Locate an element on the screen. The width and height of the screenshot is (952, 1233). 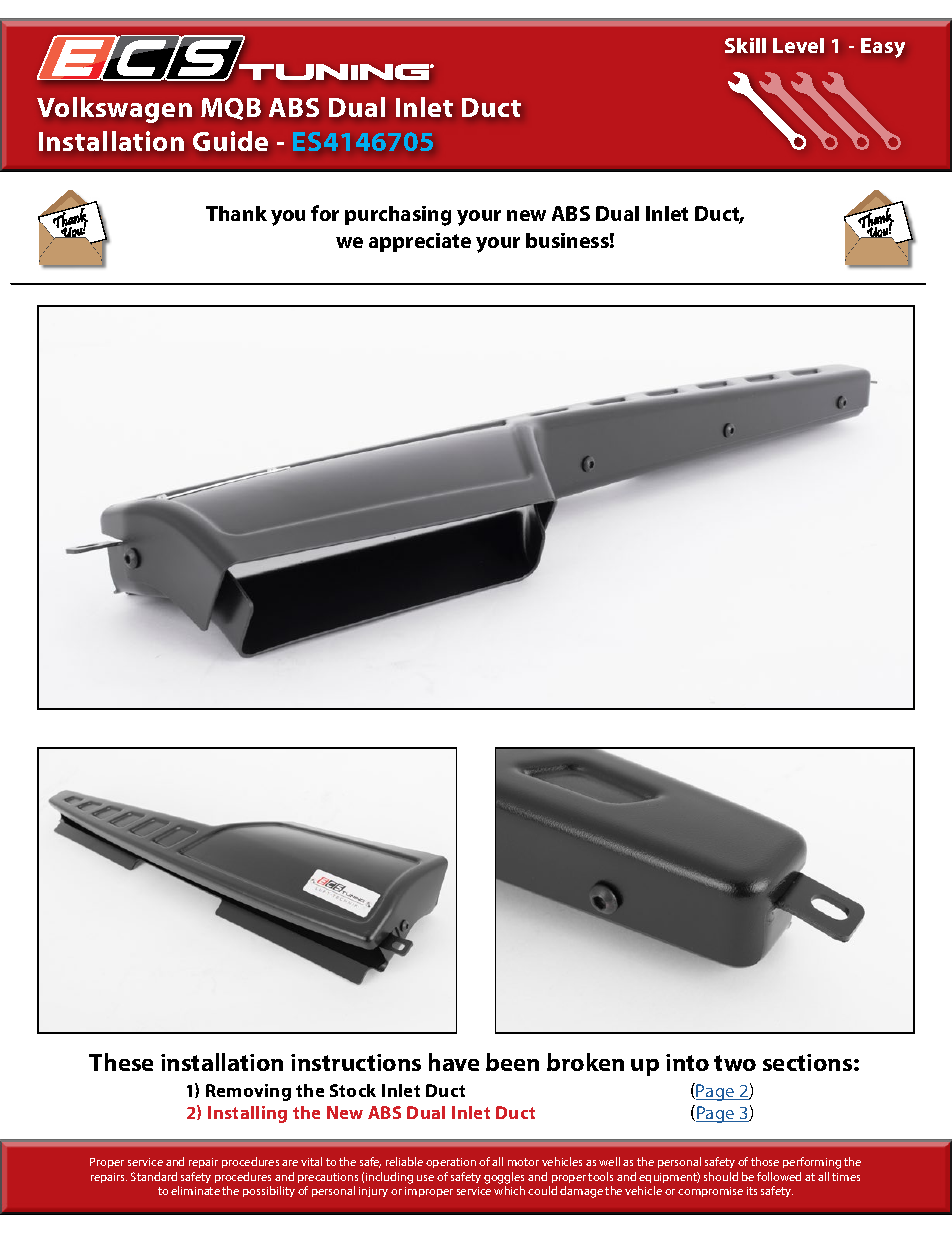
eliminate is located at coordinates (195, 1190).
